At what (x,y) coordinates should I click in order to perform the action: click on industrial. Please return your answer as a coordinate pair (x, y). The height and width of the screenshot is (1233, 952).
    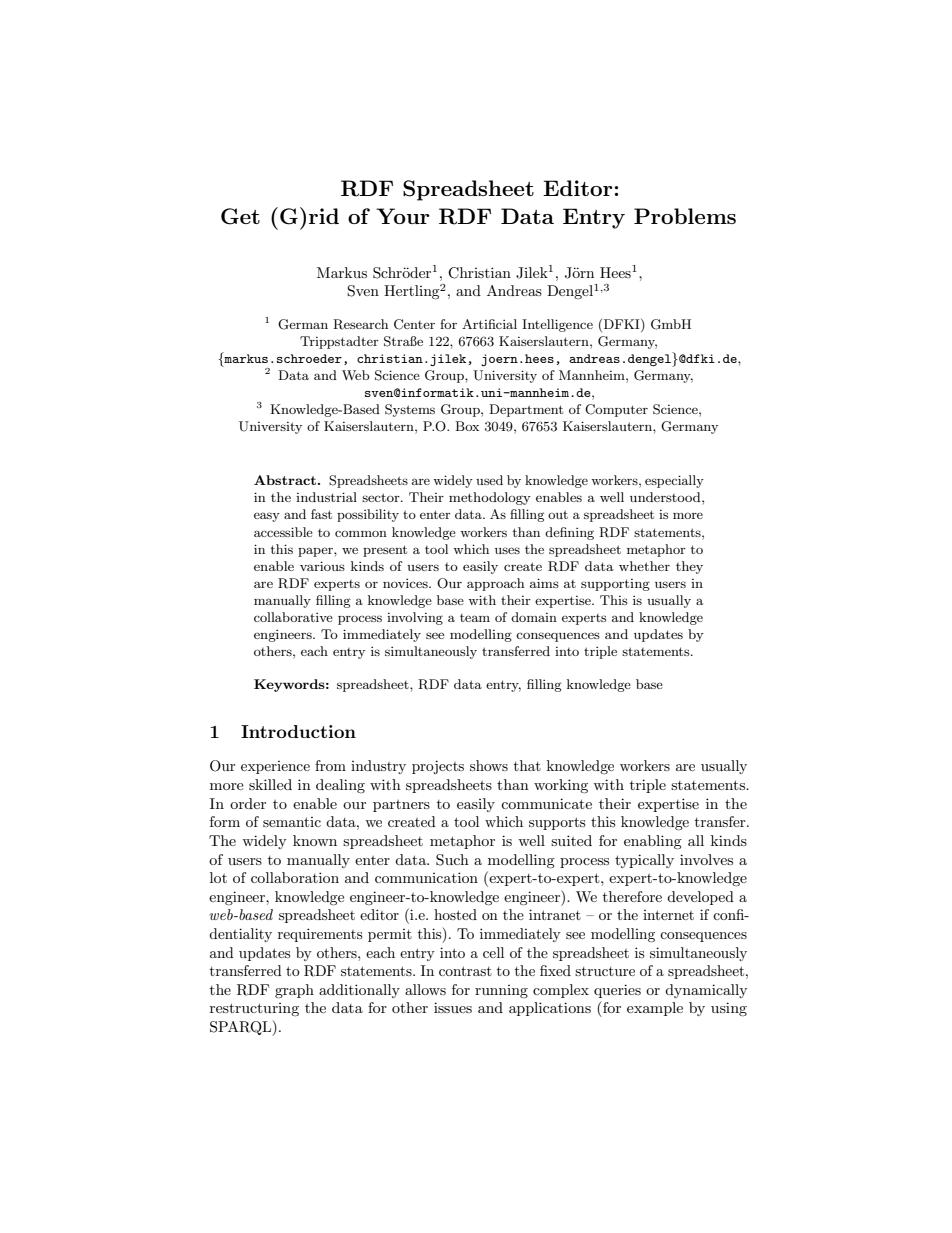
    Looking at the image, I should click on (326, 497).
